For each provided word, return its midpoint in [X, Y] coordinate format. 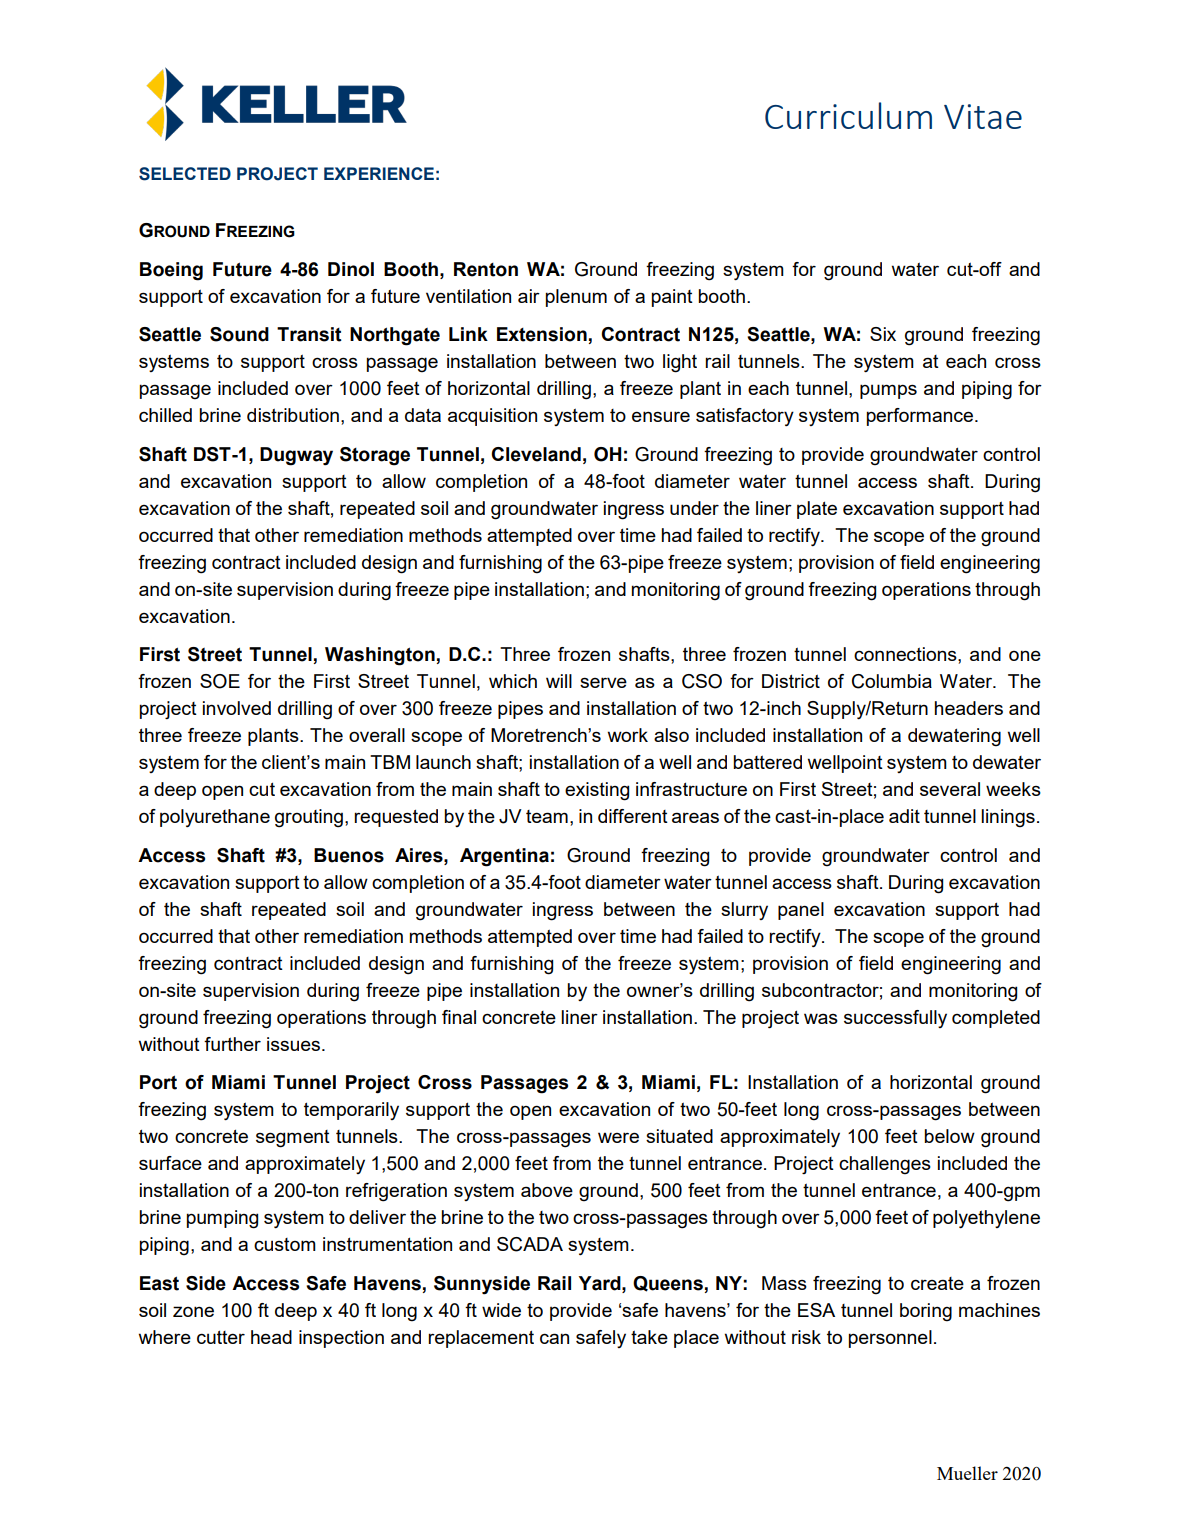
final [459, 1017]
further [232, 1044]
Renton [486, 269]
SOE [220, 681]
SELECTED [185, 174]
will [559, 681]
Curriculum [848, 115]
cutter [221, 1337]
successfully [895, 1019]
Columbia [892, 681]
